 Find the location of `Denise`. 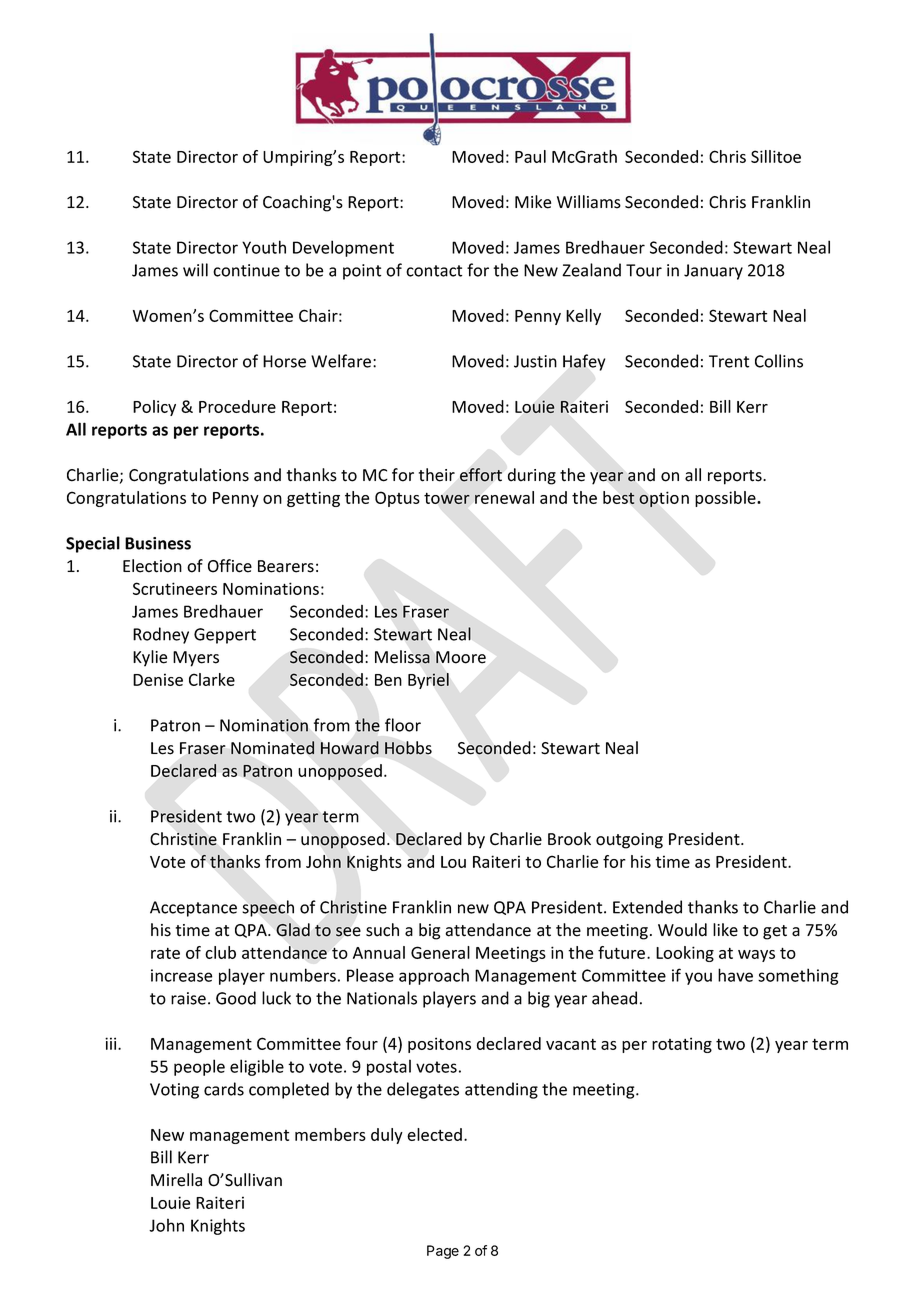

Denise is located at coordinates (158, 679).
